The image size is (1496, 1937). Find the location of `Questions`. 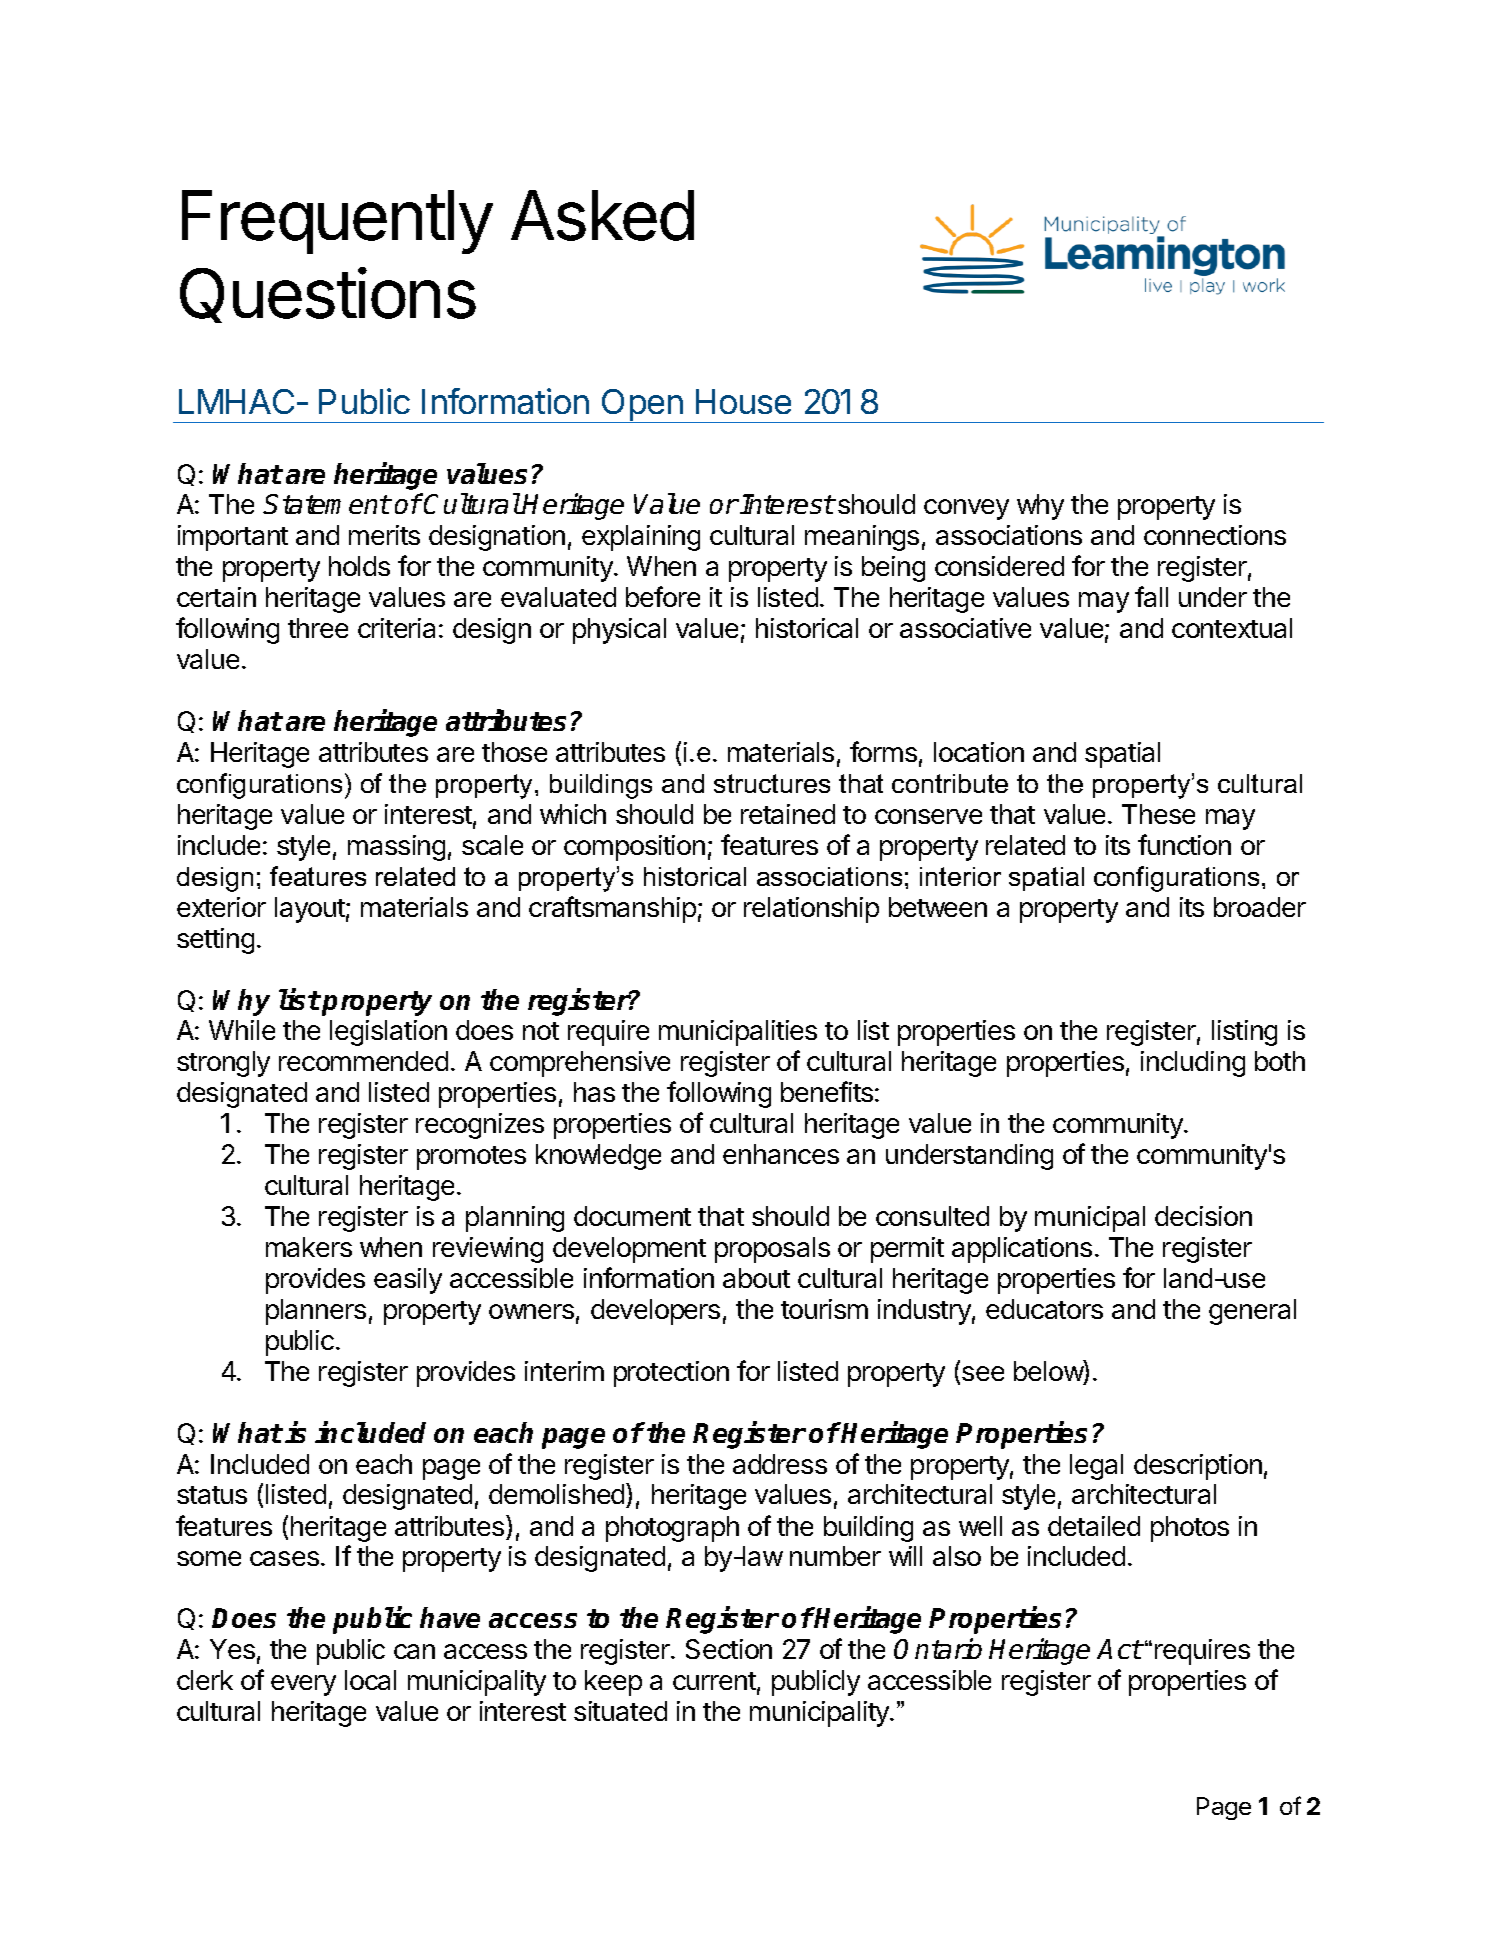

Questions is located at coordinates (328, 295).
